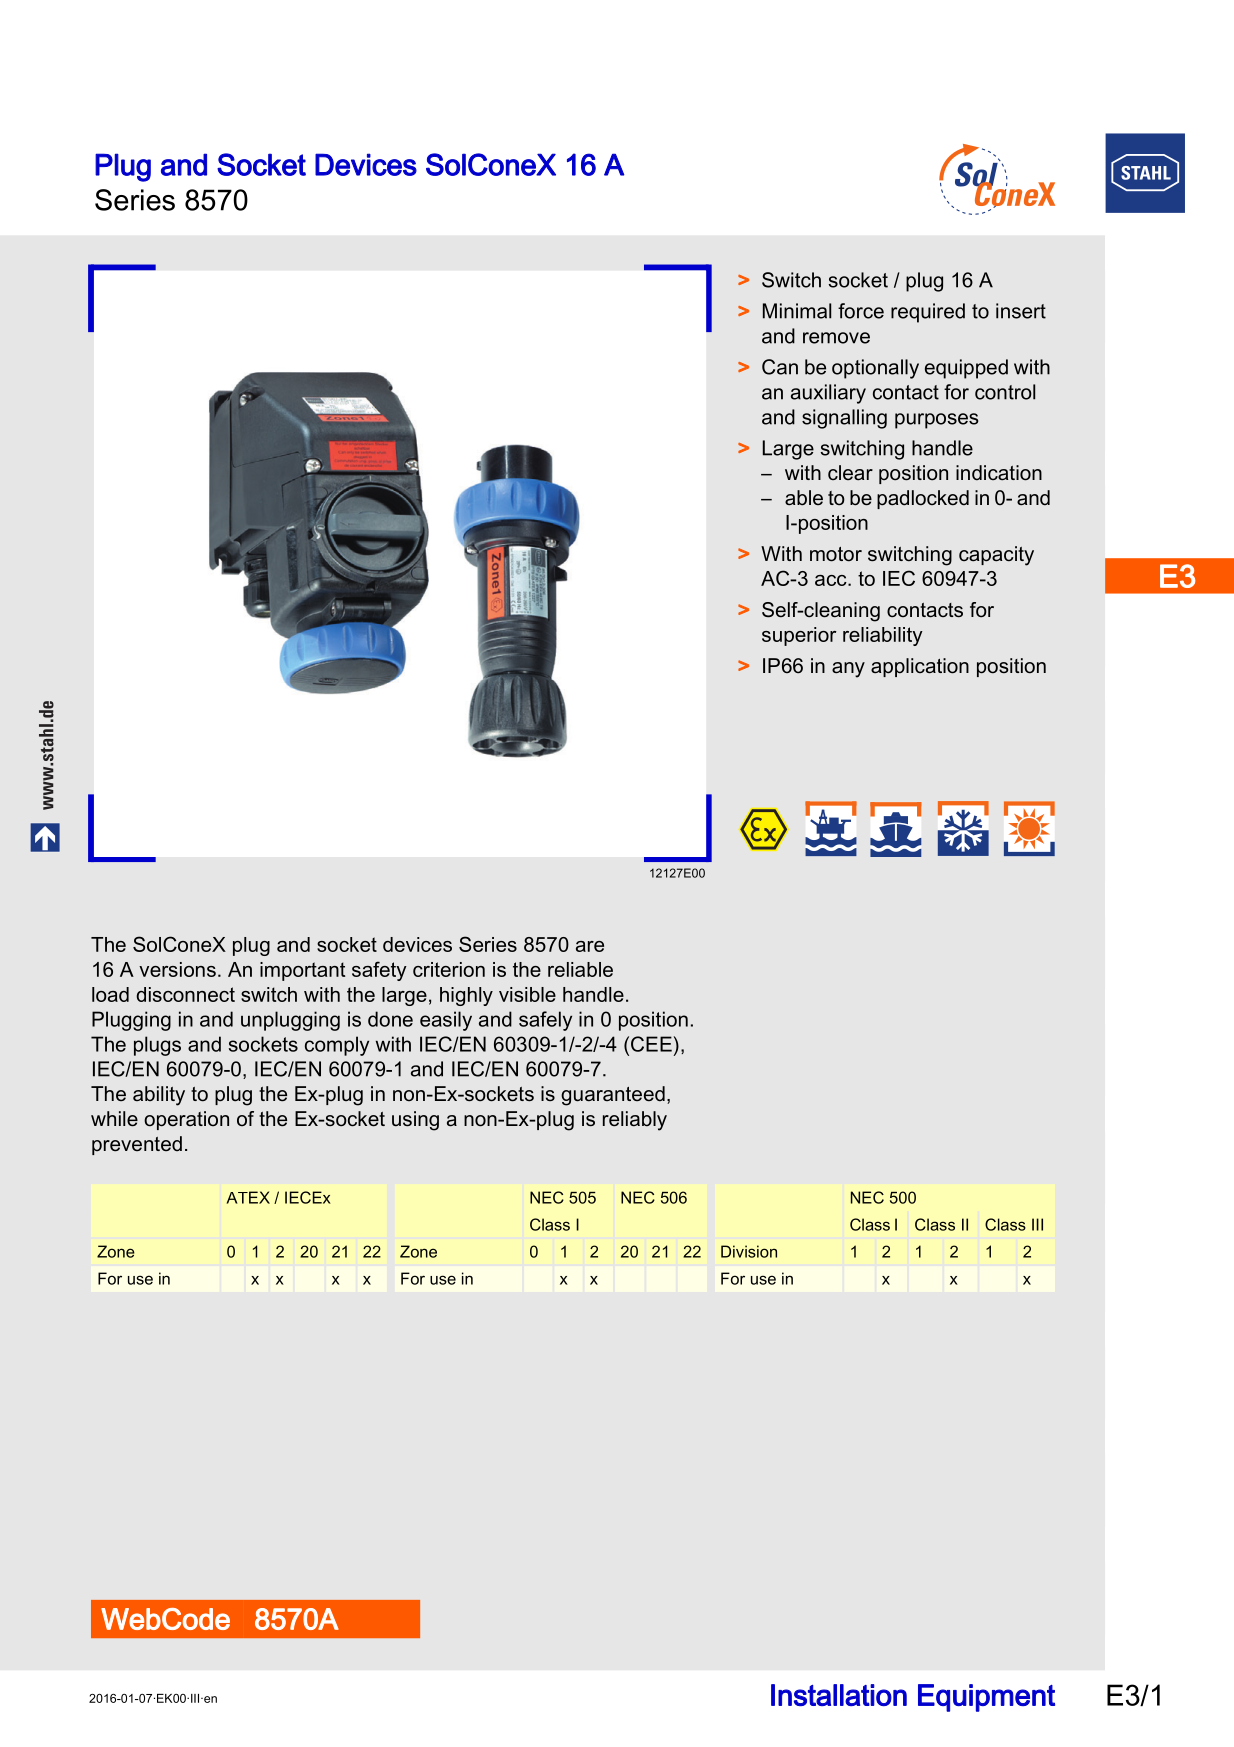  What do you see at coordinates (839, 1695) in the page?
I see `Installation` at bounding box center [839, 1695].
